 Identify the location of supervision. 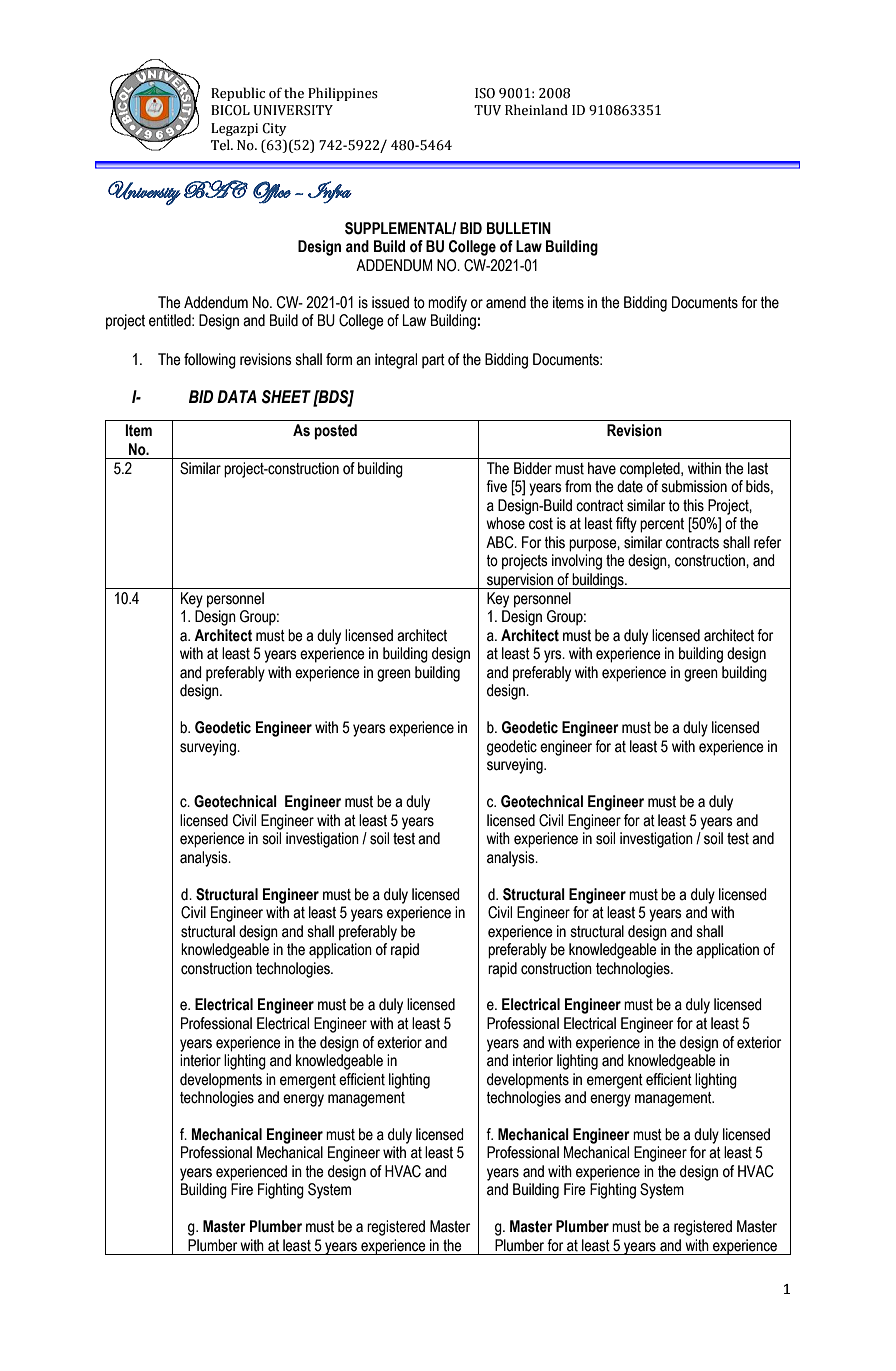
(520, 581).
